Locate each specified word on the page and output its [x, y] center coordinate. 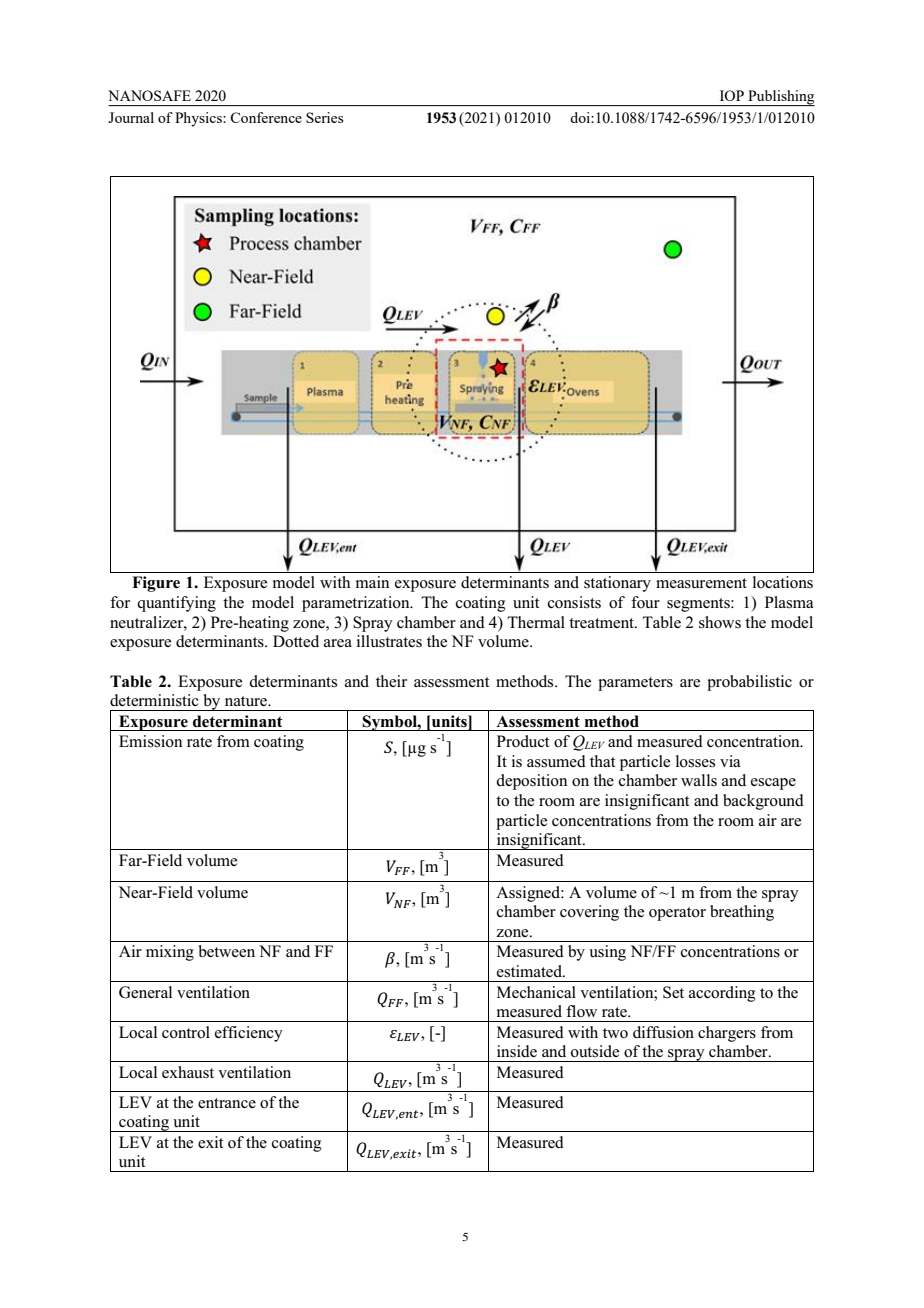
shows [720, 622]
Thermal [536, 622]
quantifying [176, 604]
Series [325, 117]
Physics [199, 119]
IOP [732, 95]
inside [517, 1051]
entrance [227, 1103]
